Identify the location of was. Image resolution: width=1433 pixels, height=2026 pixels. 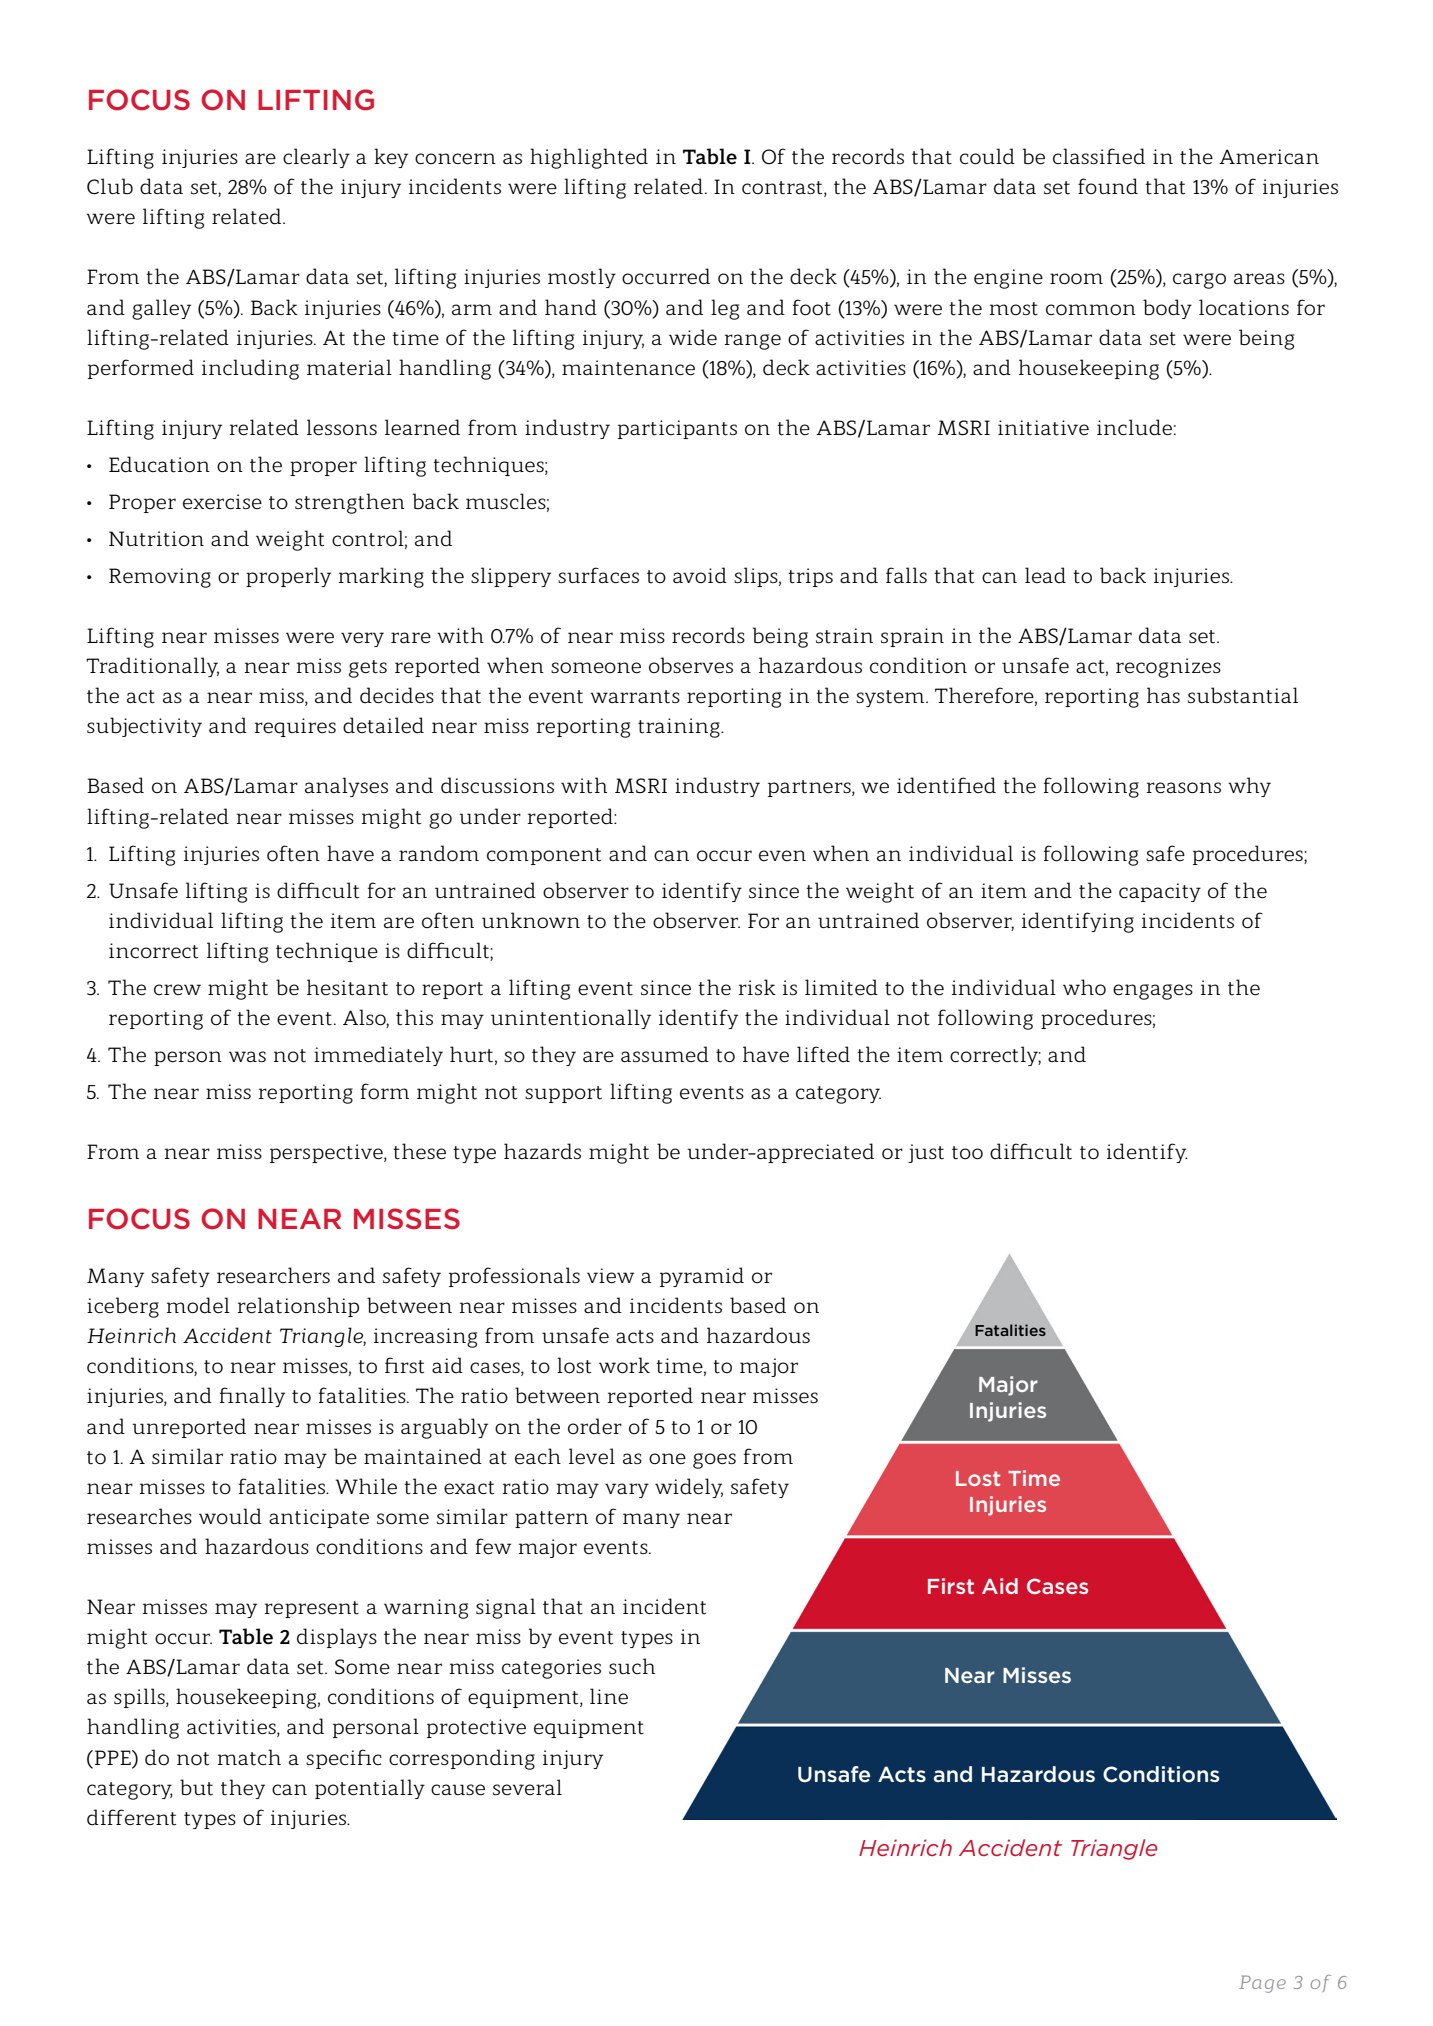
(247, 1056).
